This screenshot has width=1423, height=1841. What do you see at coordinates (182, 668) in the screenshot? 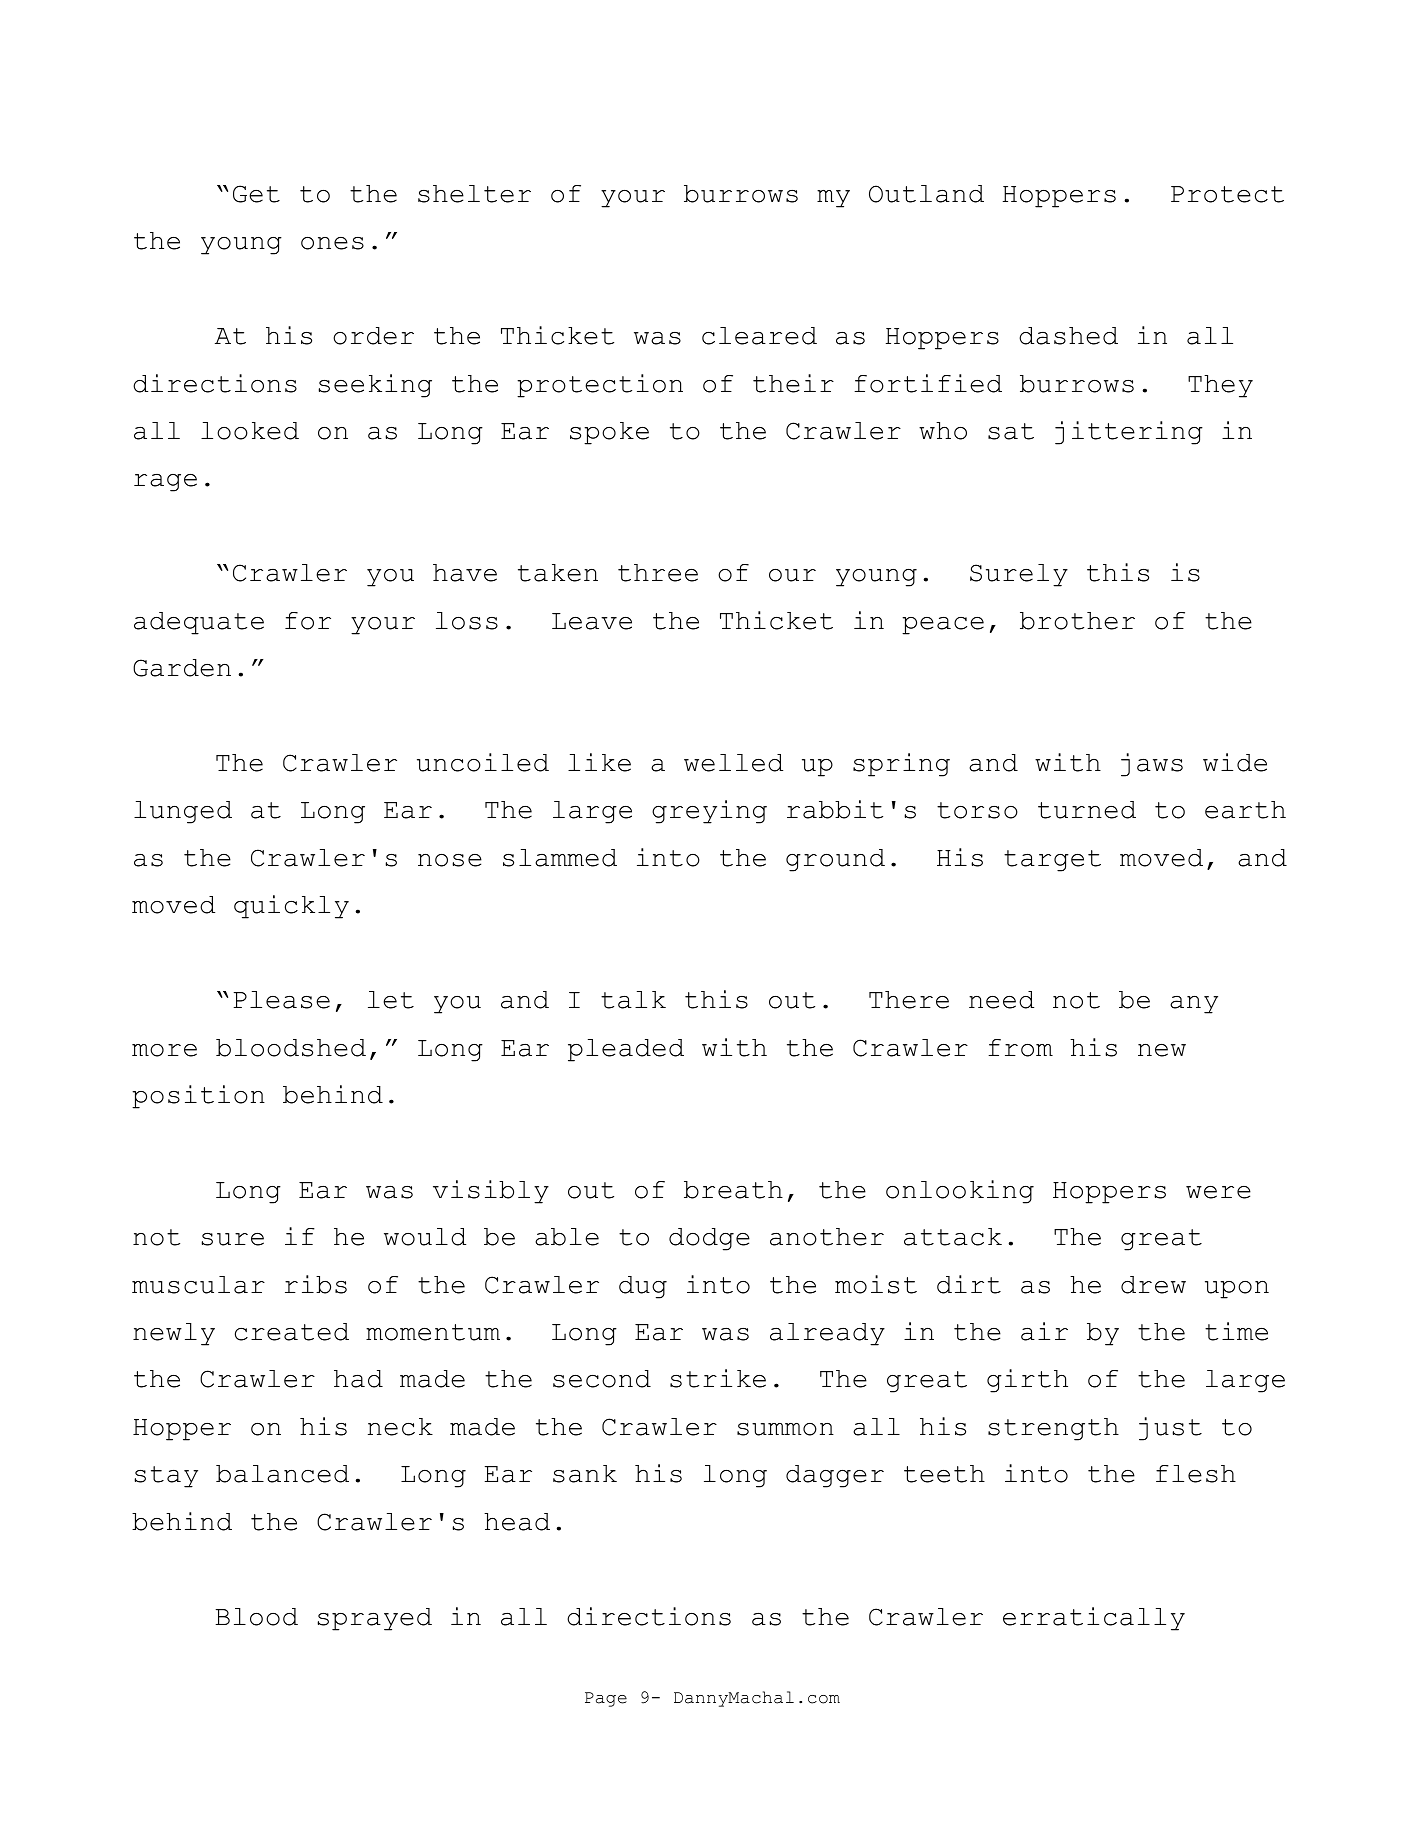
I see `Garden` at bounding box center [182, 668].
